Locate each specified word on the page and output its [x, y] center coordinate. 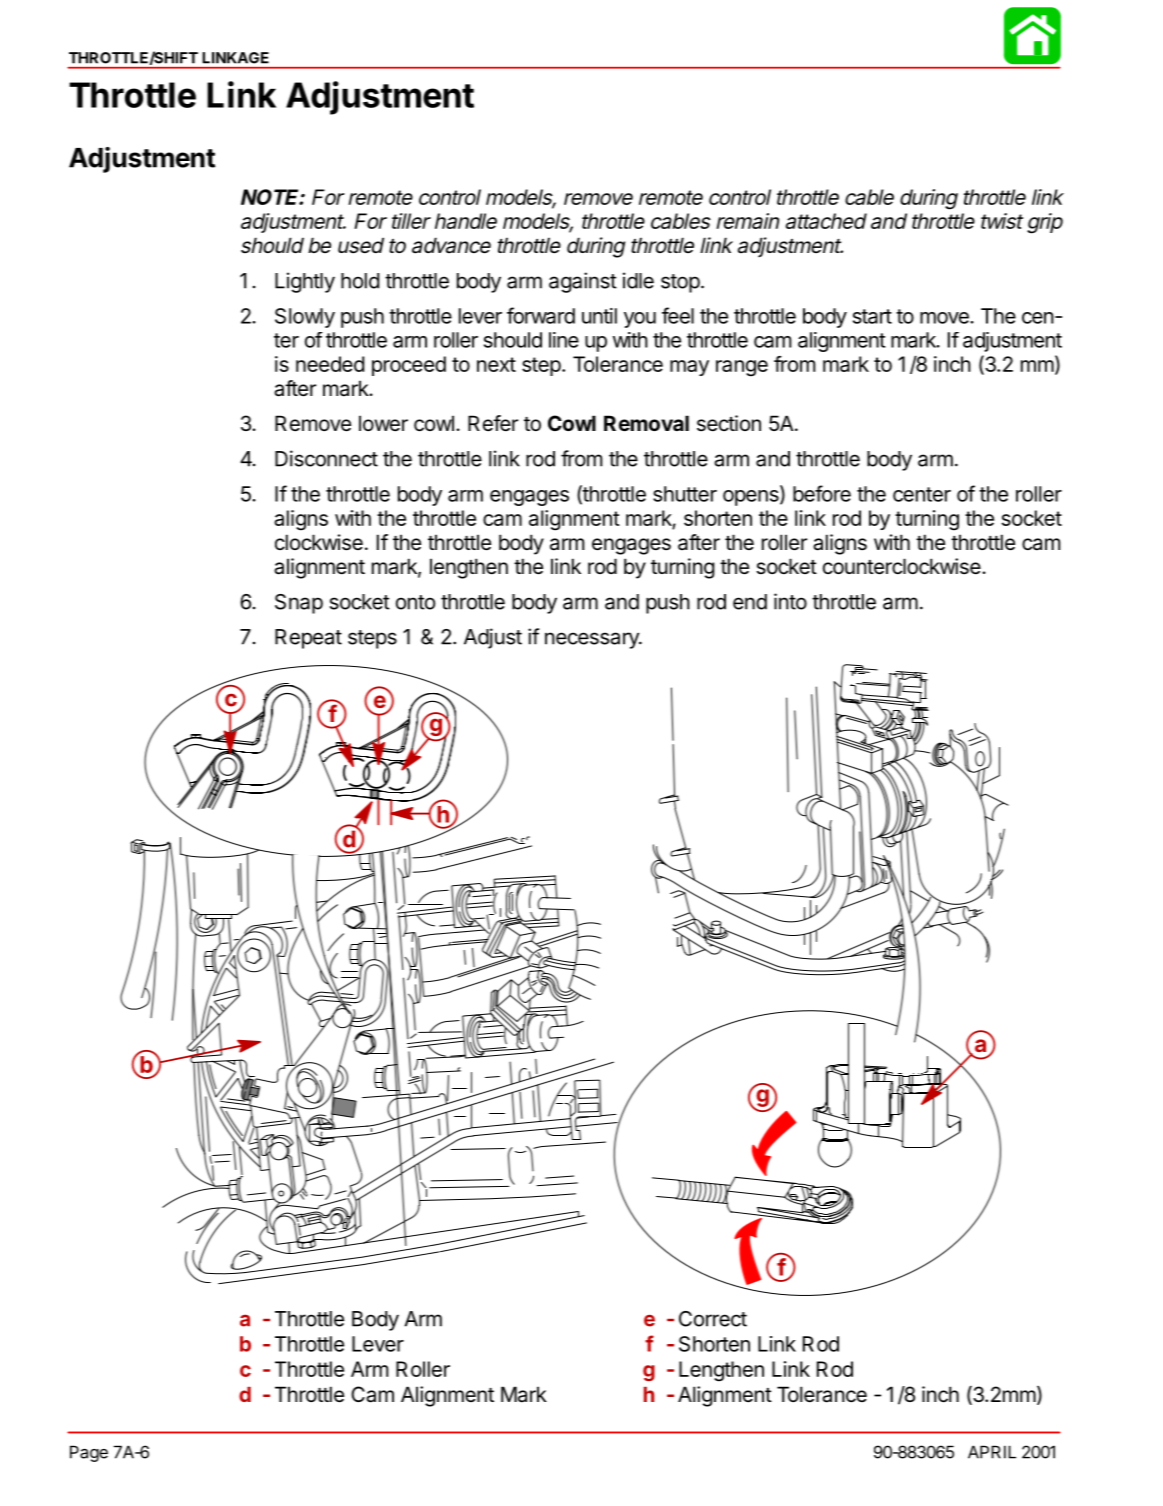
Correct [713, 1319]
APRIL [992, 1452]
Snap [299, 604]
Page [89, 1453]
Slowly [305, 318]
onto [415, 602]
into [790, 601]
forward [541, 315]
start [872, 316]
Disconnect [326, 458]
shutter [685, 494]
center [922, 494]
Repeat [308, 639]
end [750, 602]
